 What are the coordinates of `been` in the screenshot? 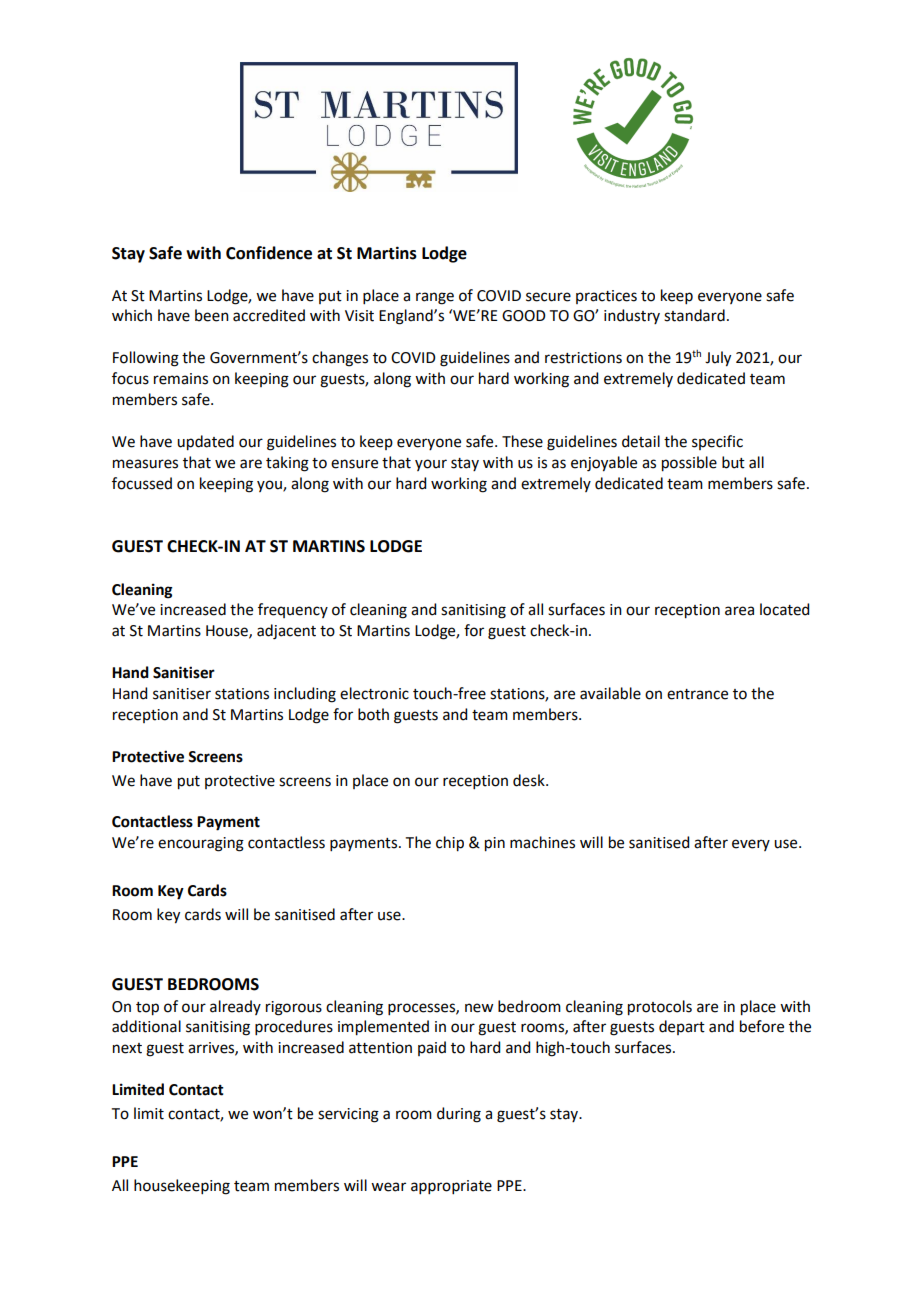 It's located at (212, 315).
